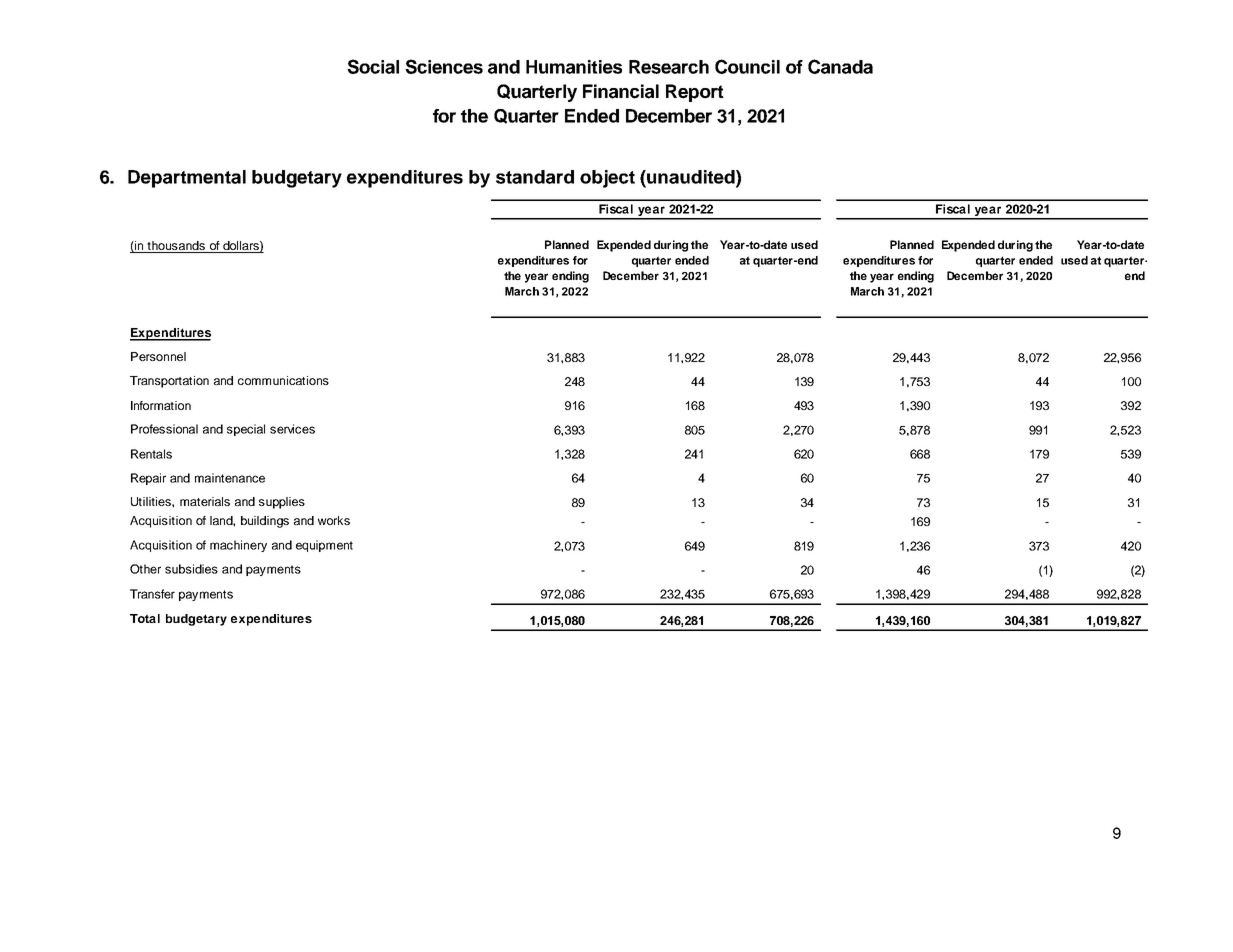 This screenshot has width=1233, height=952. Describe the element at coordinates (283, 380) in the screenshot. I see `communications` at that location.
